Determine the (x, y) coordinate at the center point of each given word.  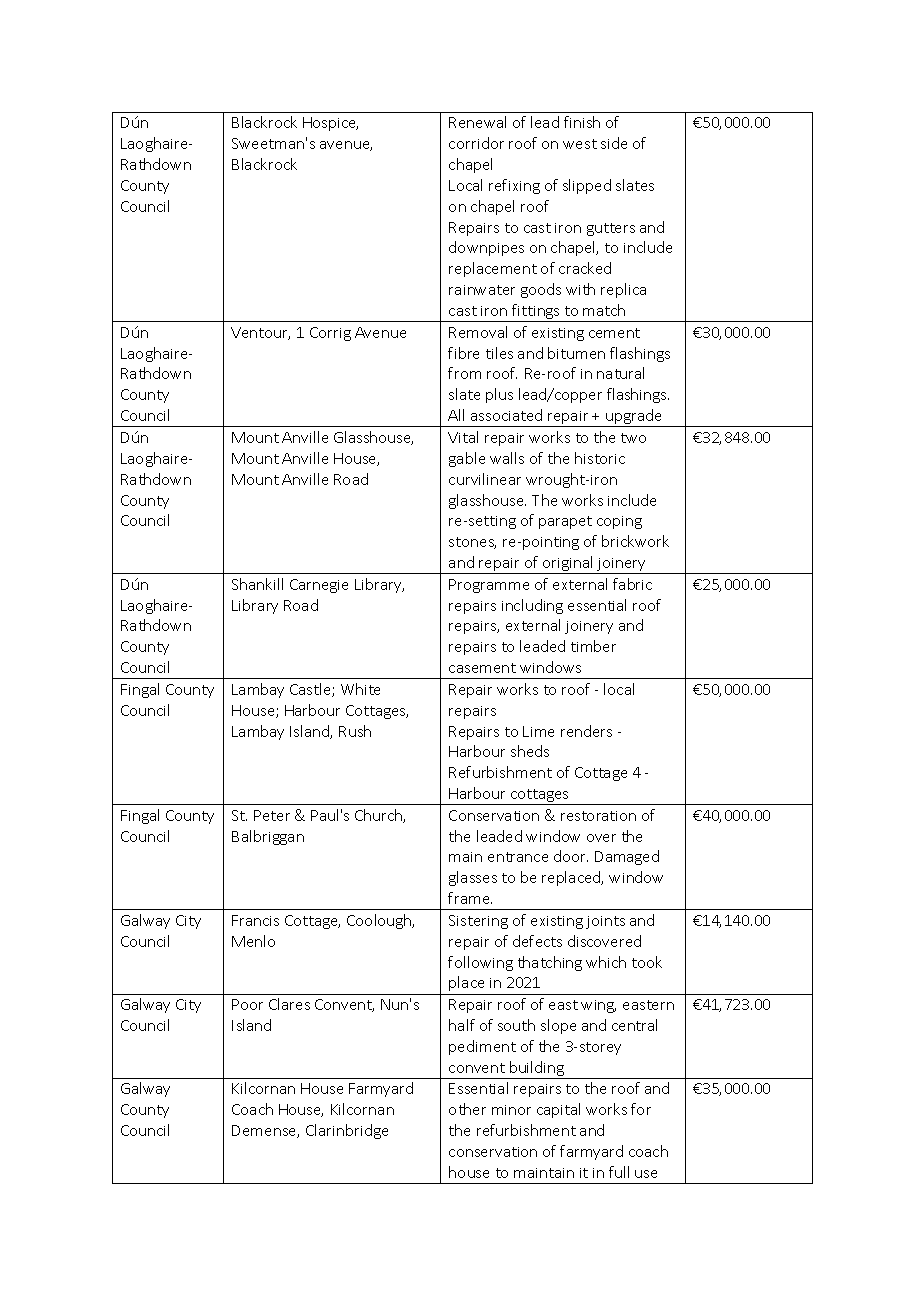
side (614, 143)
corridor (476, 143)
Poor (247, 1004)
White (360, 689)
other (467, 1109)
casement (482, 668)
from (464, 373)
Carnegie (319, 586)
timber (593, 646)
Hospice (330, 124)
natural (620, 373)
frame (470, 898)
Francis (255, 920)
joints (605, 922)
